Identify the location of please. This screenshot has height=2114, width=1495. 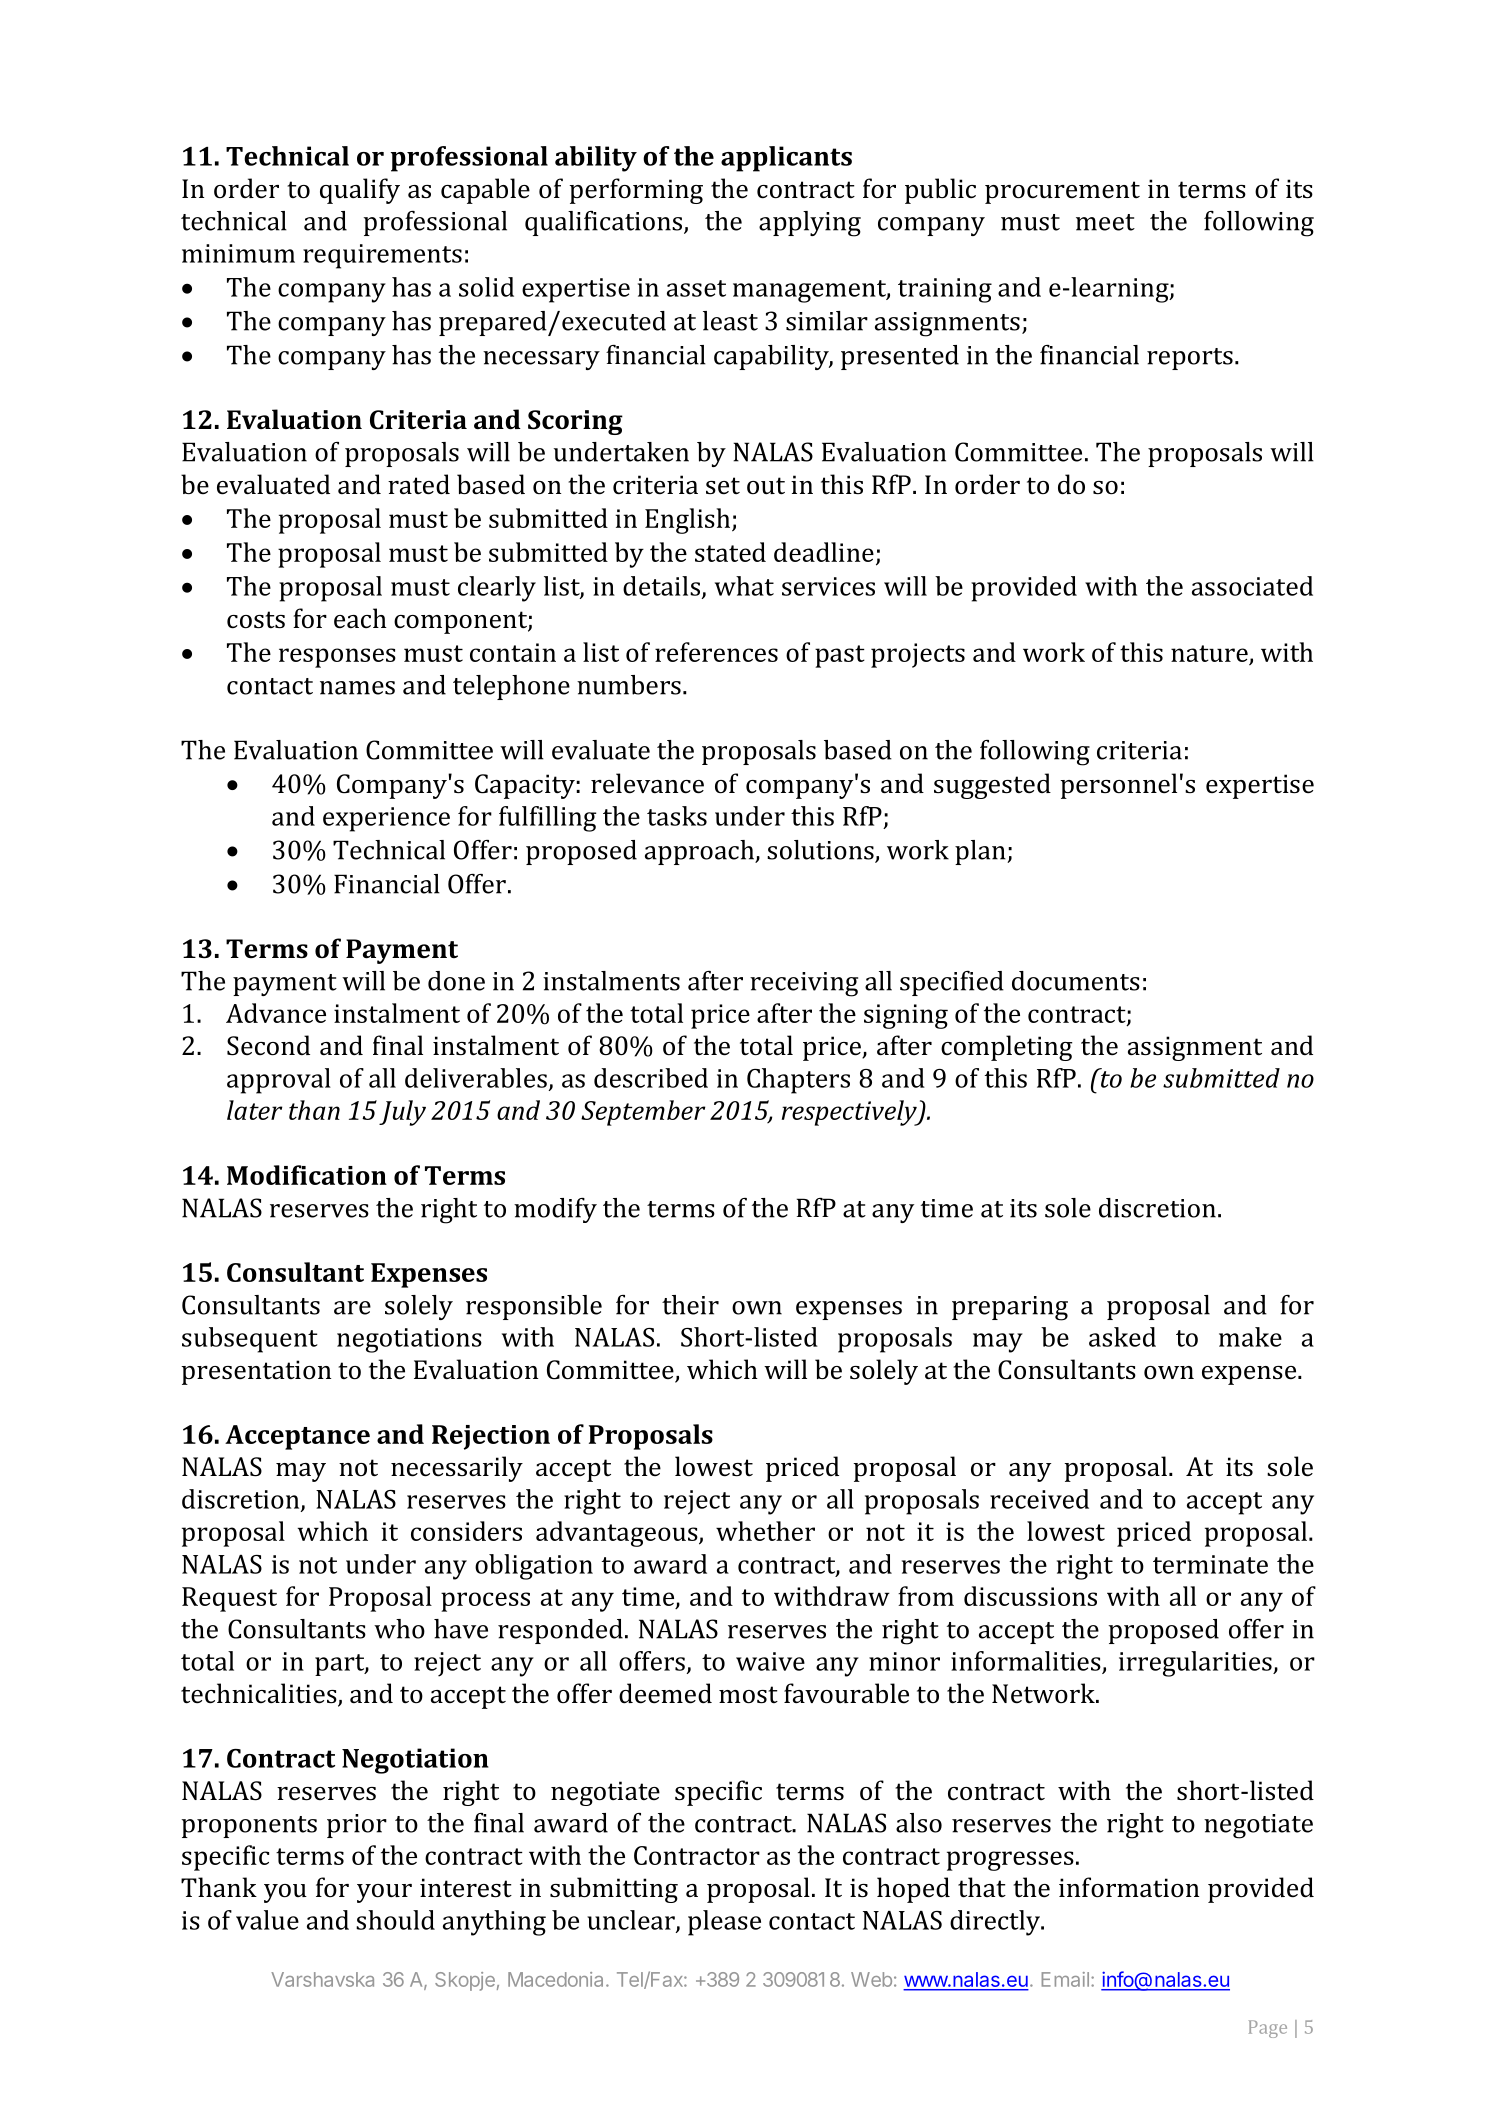
(724, 1923).
